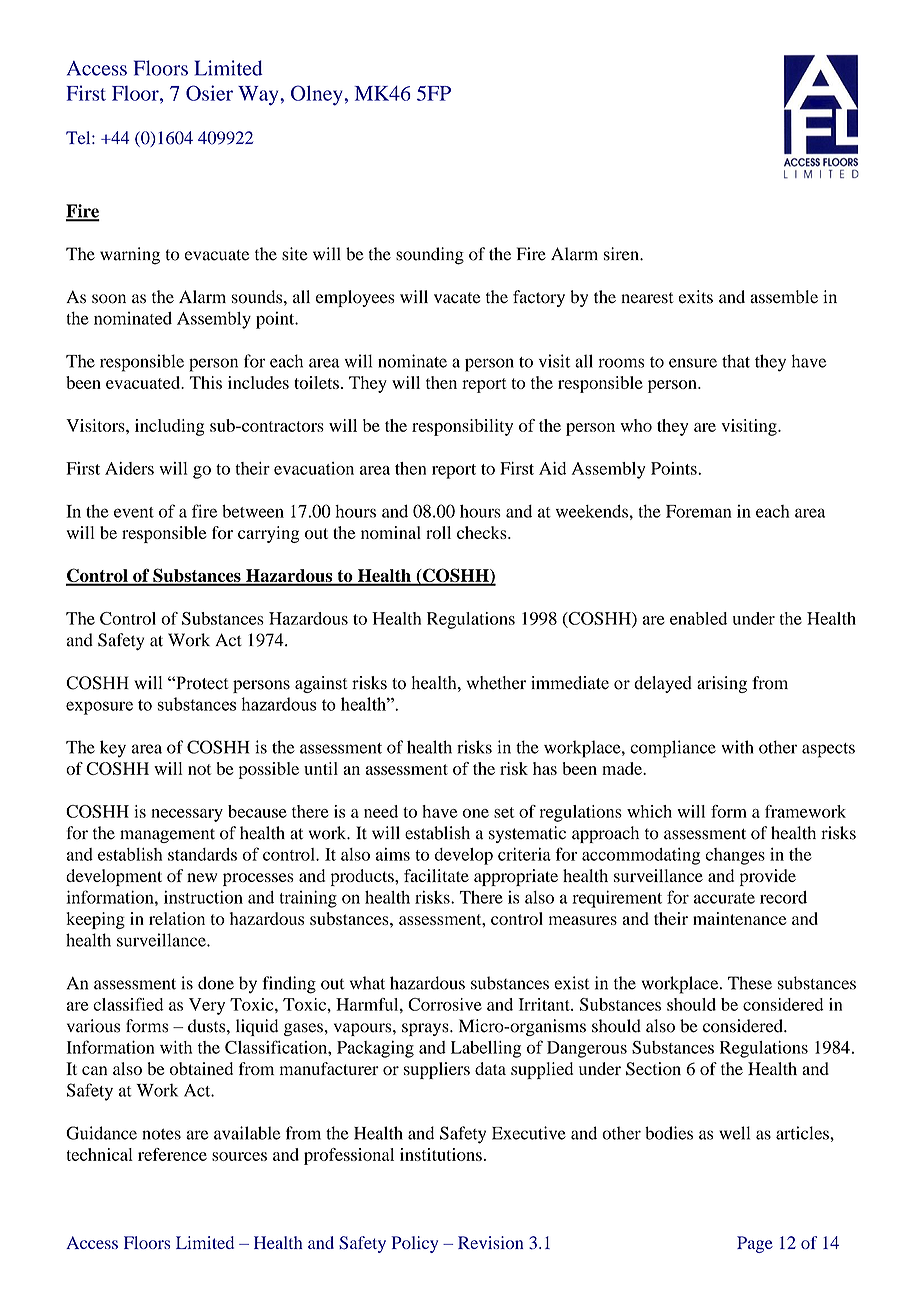 Image resolution: width=924 pixels, height=1308 pixels. Describe the element at coordinates (209, 93) in the screenshot. I see `Osier` at that location.
